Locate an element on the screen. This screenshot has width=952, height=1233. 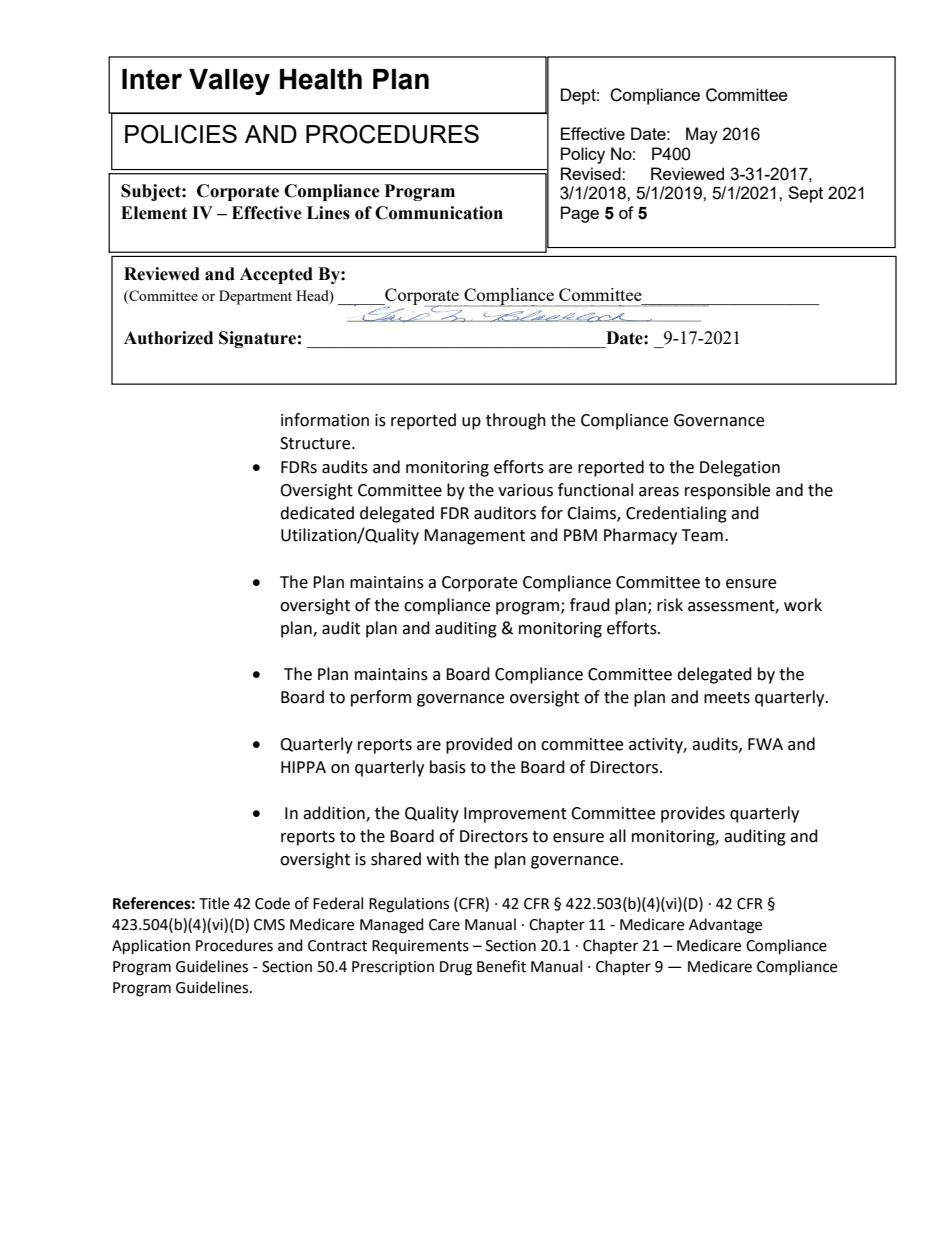
Valley is located at coordinates (229, 82).
